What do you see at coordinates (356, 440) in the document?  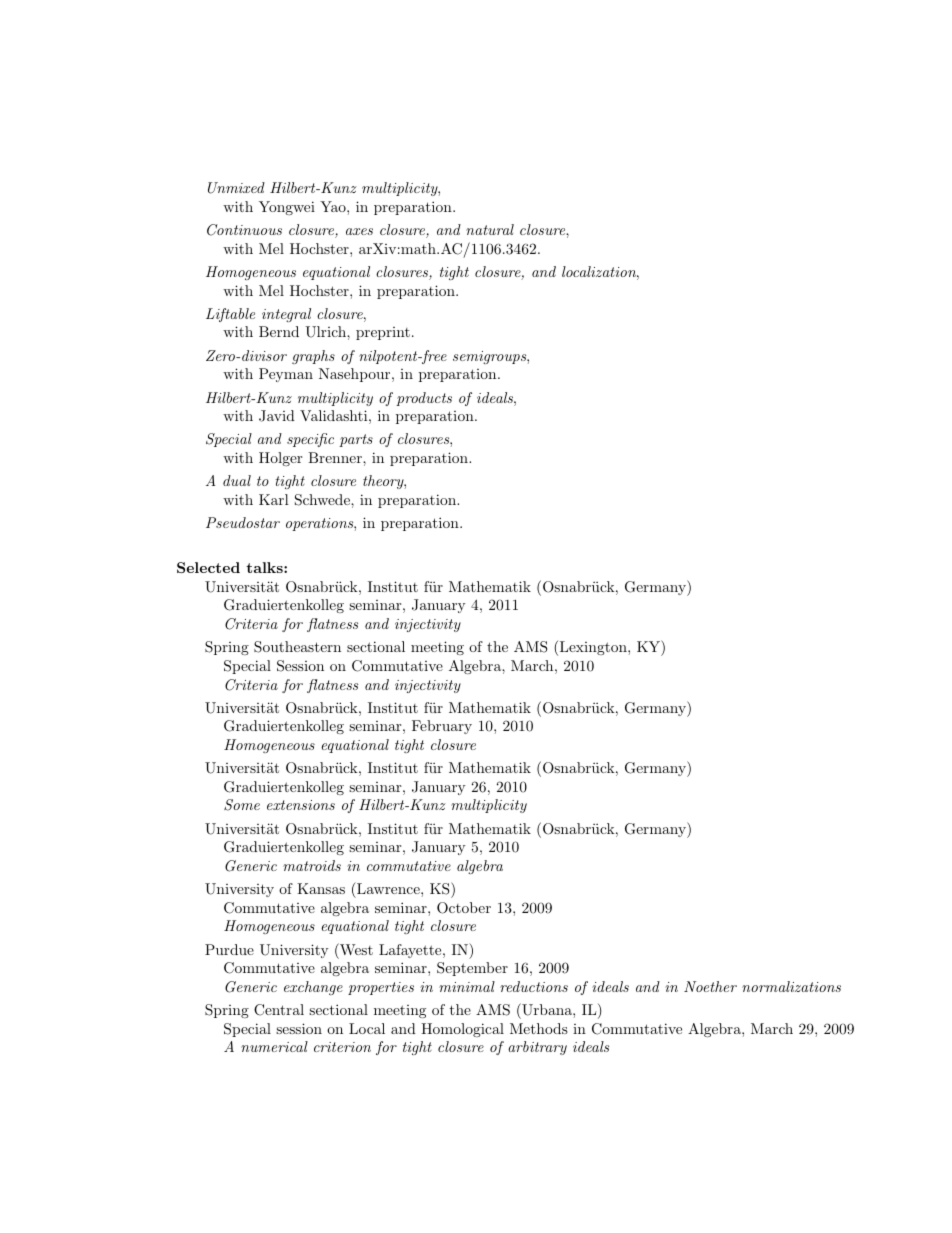 I see `parts` at bounding box center [356, 440].
